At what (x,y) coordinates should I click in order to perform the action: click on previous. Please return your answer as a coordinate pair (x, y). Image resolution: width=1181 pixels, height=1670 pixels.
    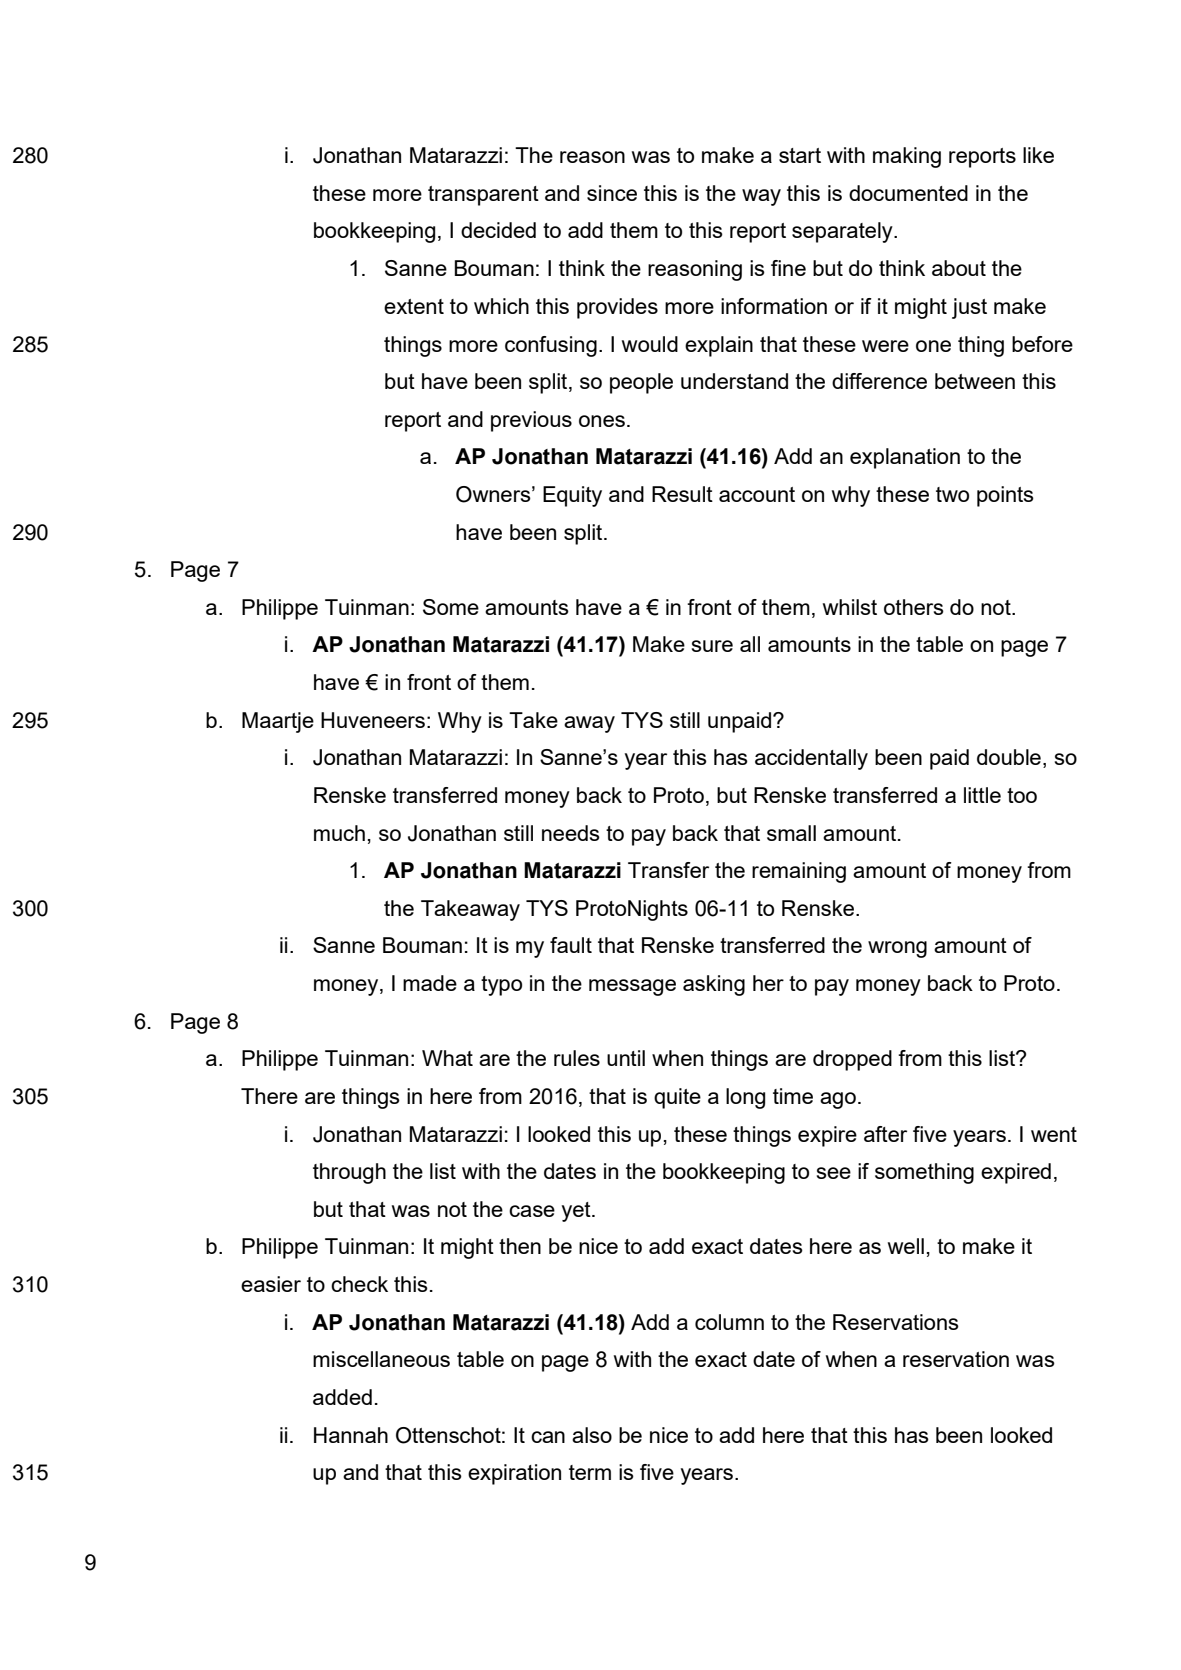
    Looking at the image, I should click on (531, 421).
